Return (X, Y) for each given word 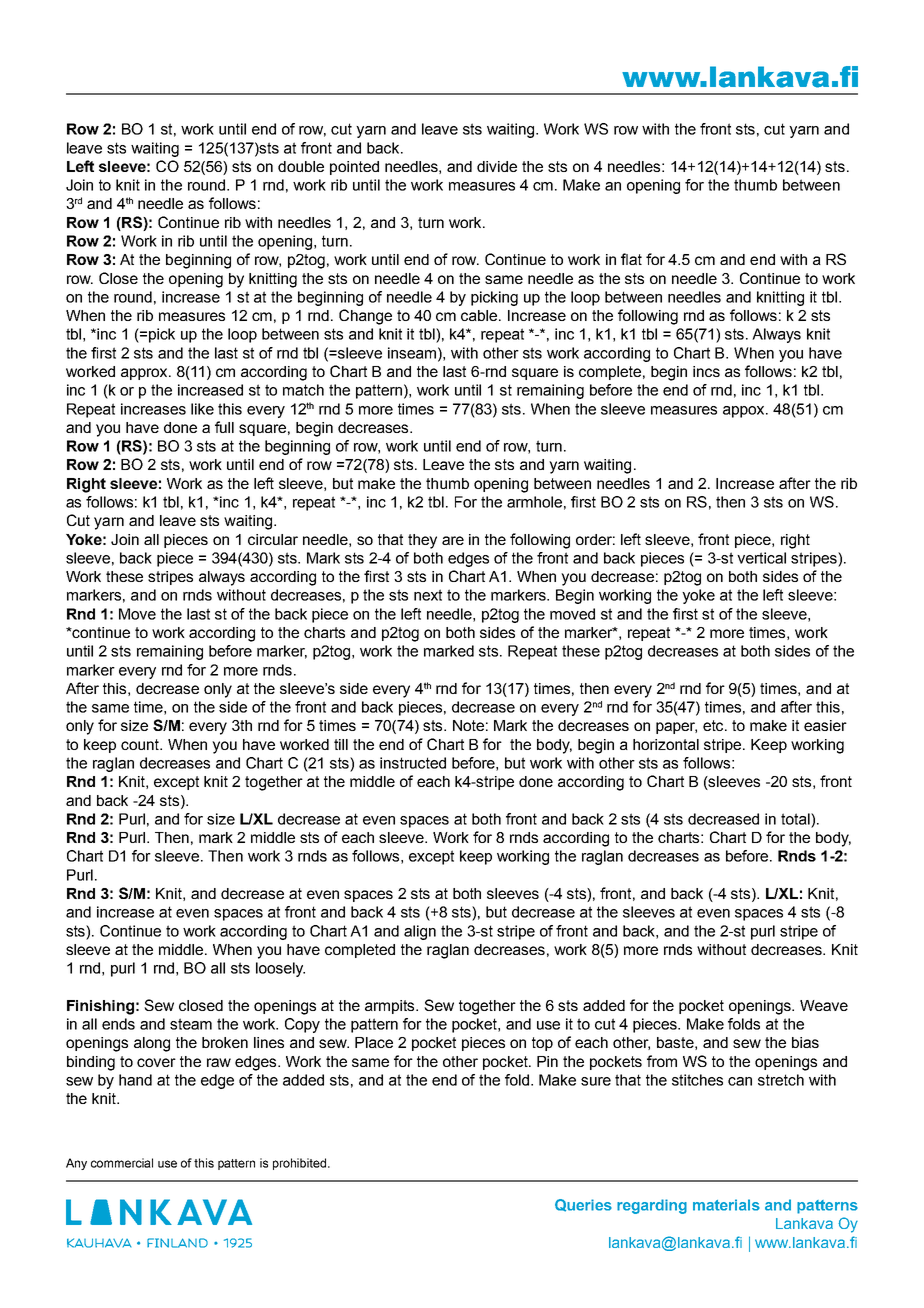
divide (497, 166)
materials (726, 1205)
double (301, 166)
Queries (583, 1205)
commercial (122, 1163)
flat (631, 259)
